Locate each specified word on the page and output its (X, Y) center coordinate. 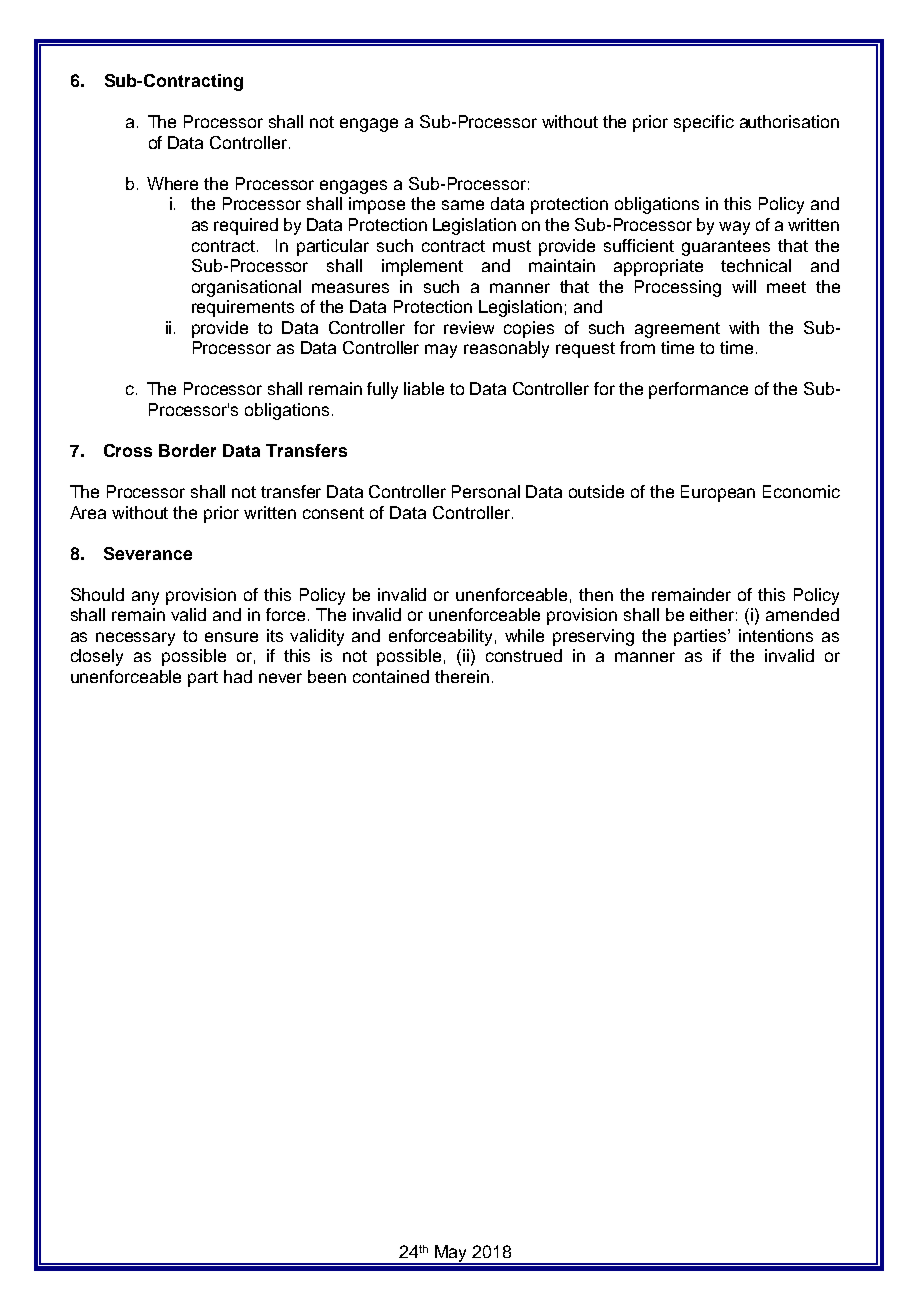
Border (187, 450)
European (718, 493)
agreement (677, 330)
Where (172, 183)
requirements (243, 308)
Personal (486, 491)
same (463, 205)
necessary (135, 639)
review (469, 327)
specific (704, 123)
